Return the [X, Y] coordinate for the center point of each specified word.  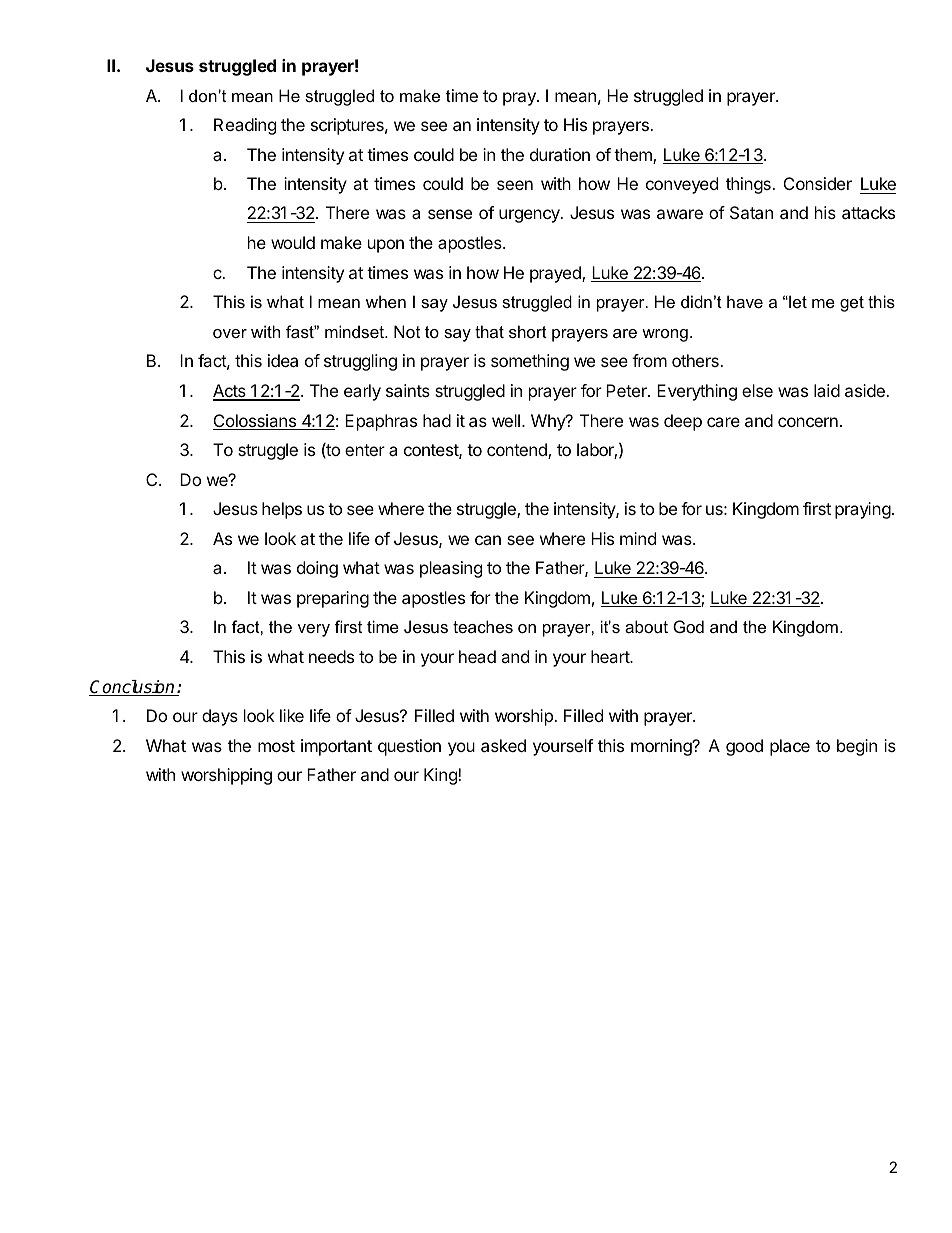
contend [518, 451]
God [688, 626]
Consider [818, 183]
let [797, 301]
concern [808, 422]
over [230, 333]
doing [317, 569]
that [489, 331]
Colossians [256, 422]
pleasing [451, 569]
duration [560, 154]
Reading [245, 126]
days [220, 717]
